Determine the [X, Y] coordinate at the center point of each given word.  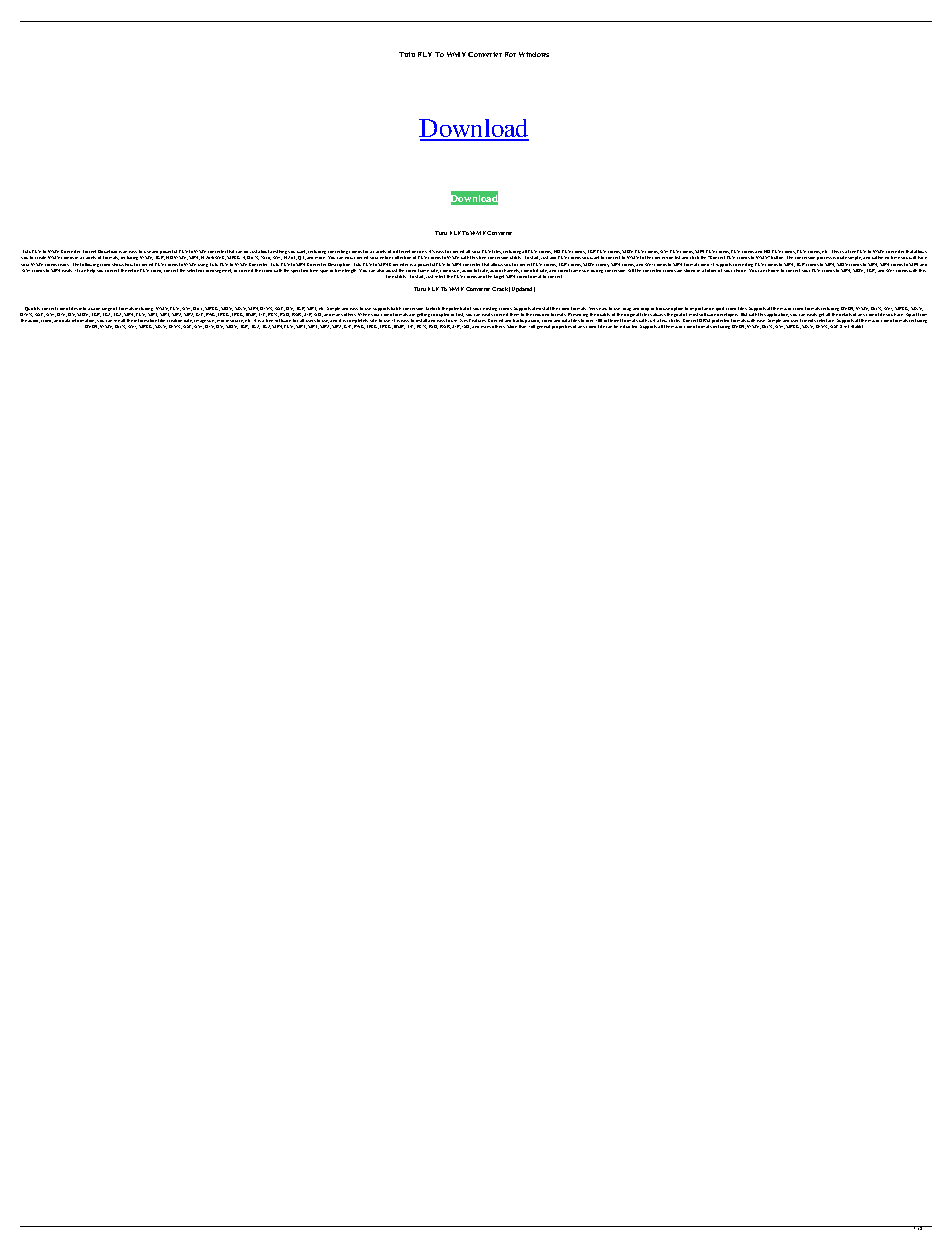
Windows [534, 54]
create [40, 257]
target [499, 277]
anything [279, 253]
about [264, 251]
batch [396, 308]
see [117, 321]
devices [419, 252]
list [677, 257]
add [553, 258]
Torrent [89, 251]
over [589, 321]
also [380, 270]
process [824, 258]
